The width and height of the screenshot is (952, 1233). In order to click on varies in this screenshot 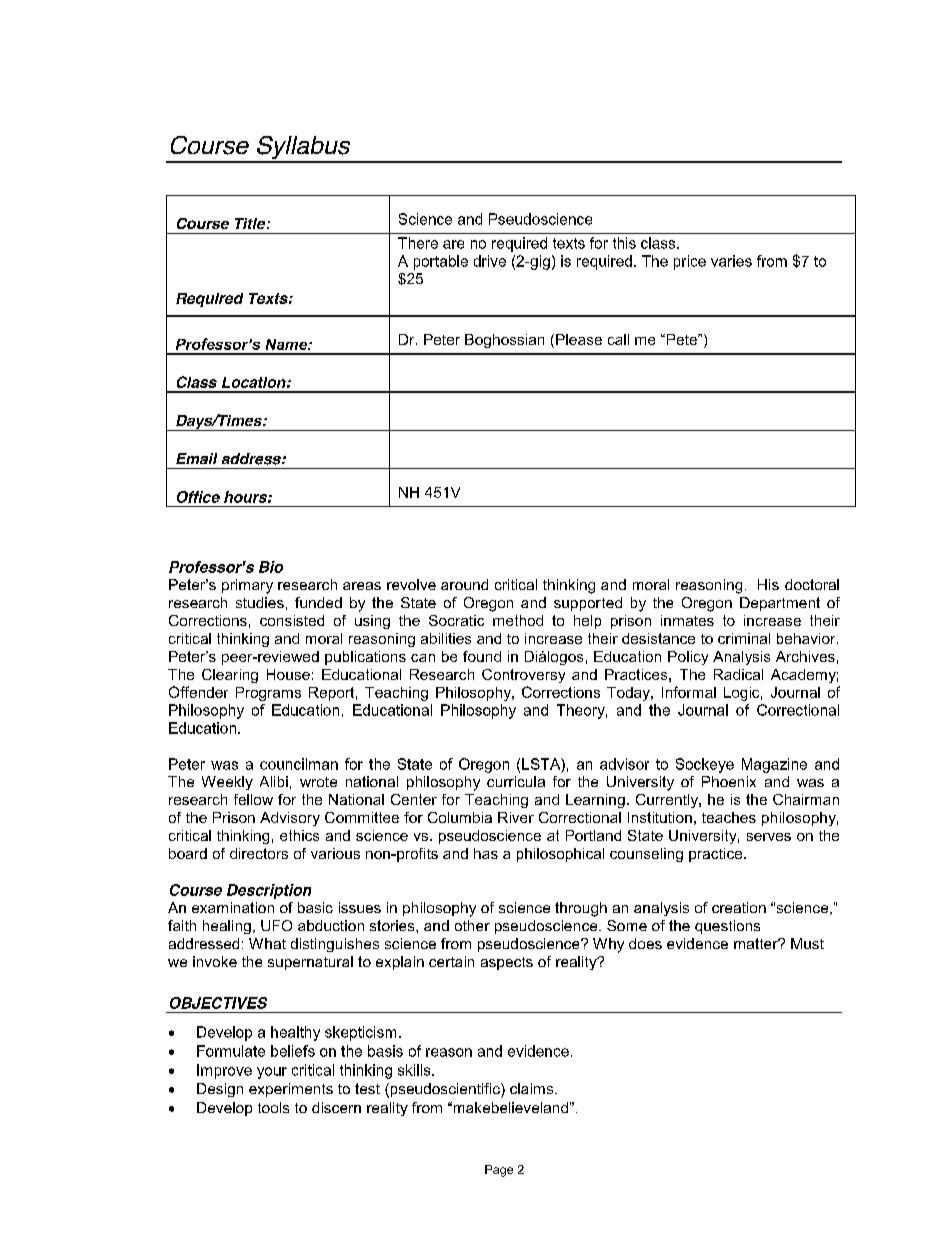, I will do `click(731, 261)`.
